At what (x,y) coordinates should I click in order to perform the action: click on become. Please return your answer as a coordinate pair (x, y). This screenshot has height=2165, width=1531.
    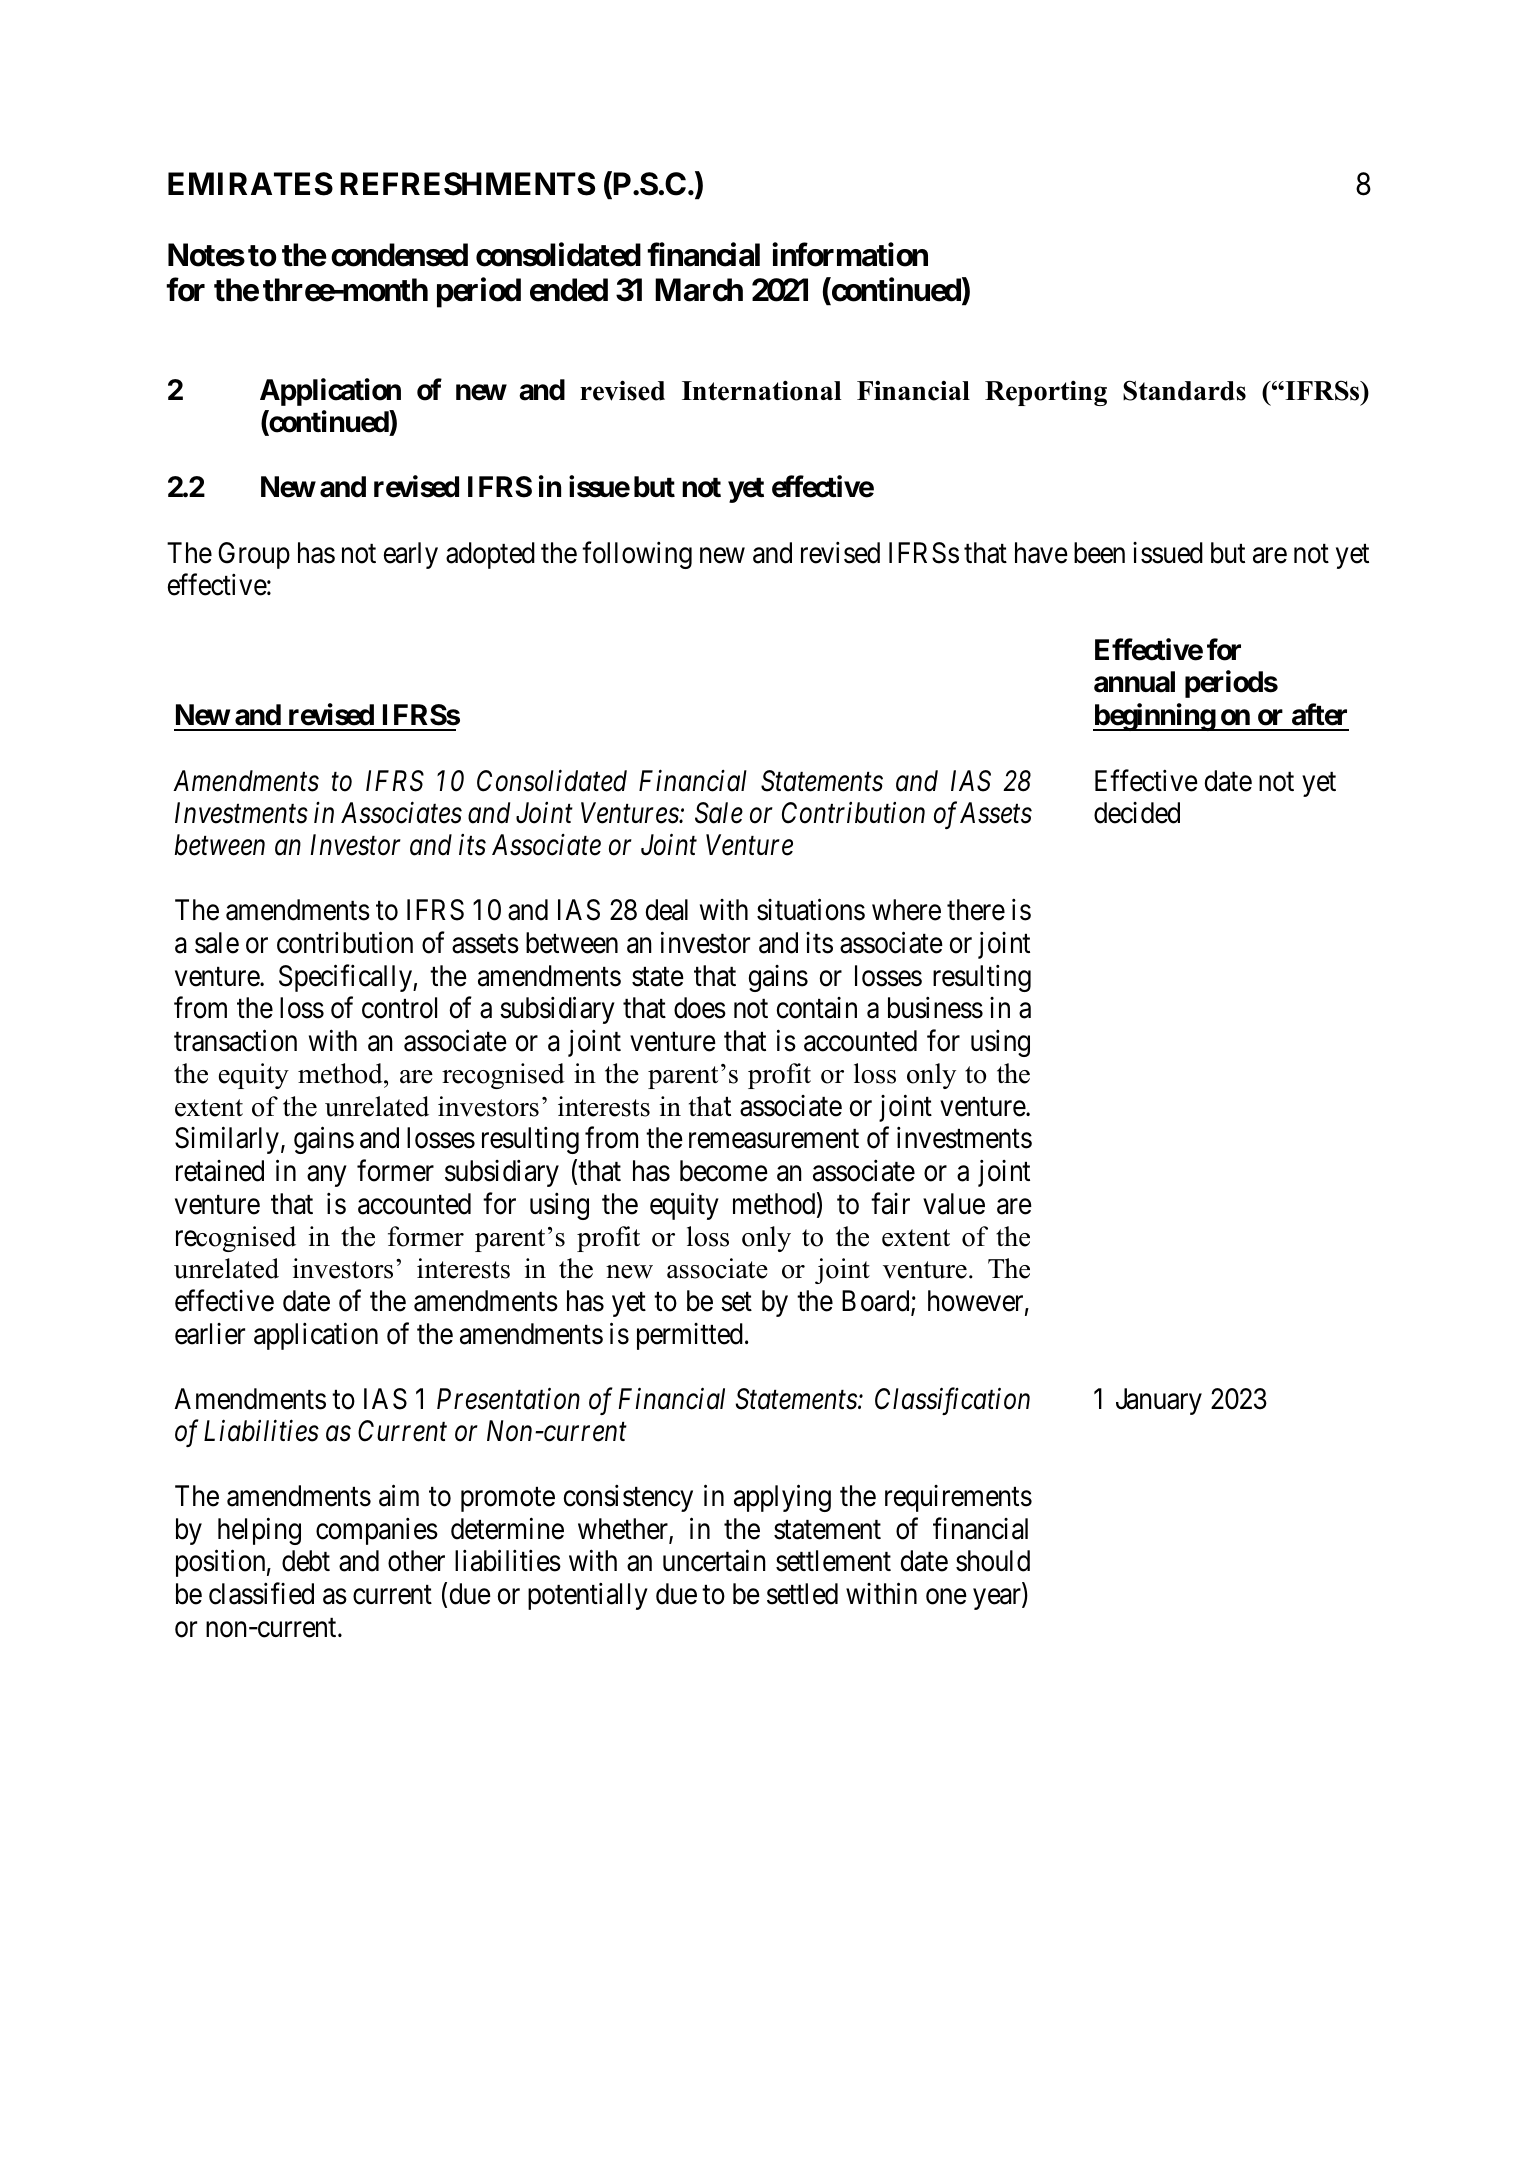
    Looking at the image, I should click on (724, 1171).
